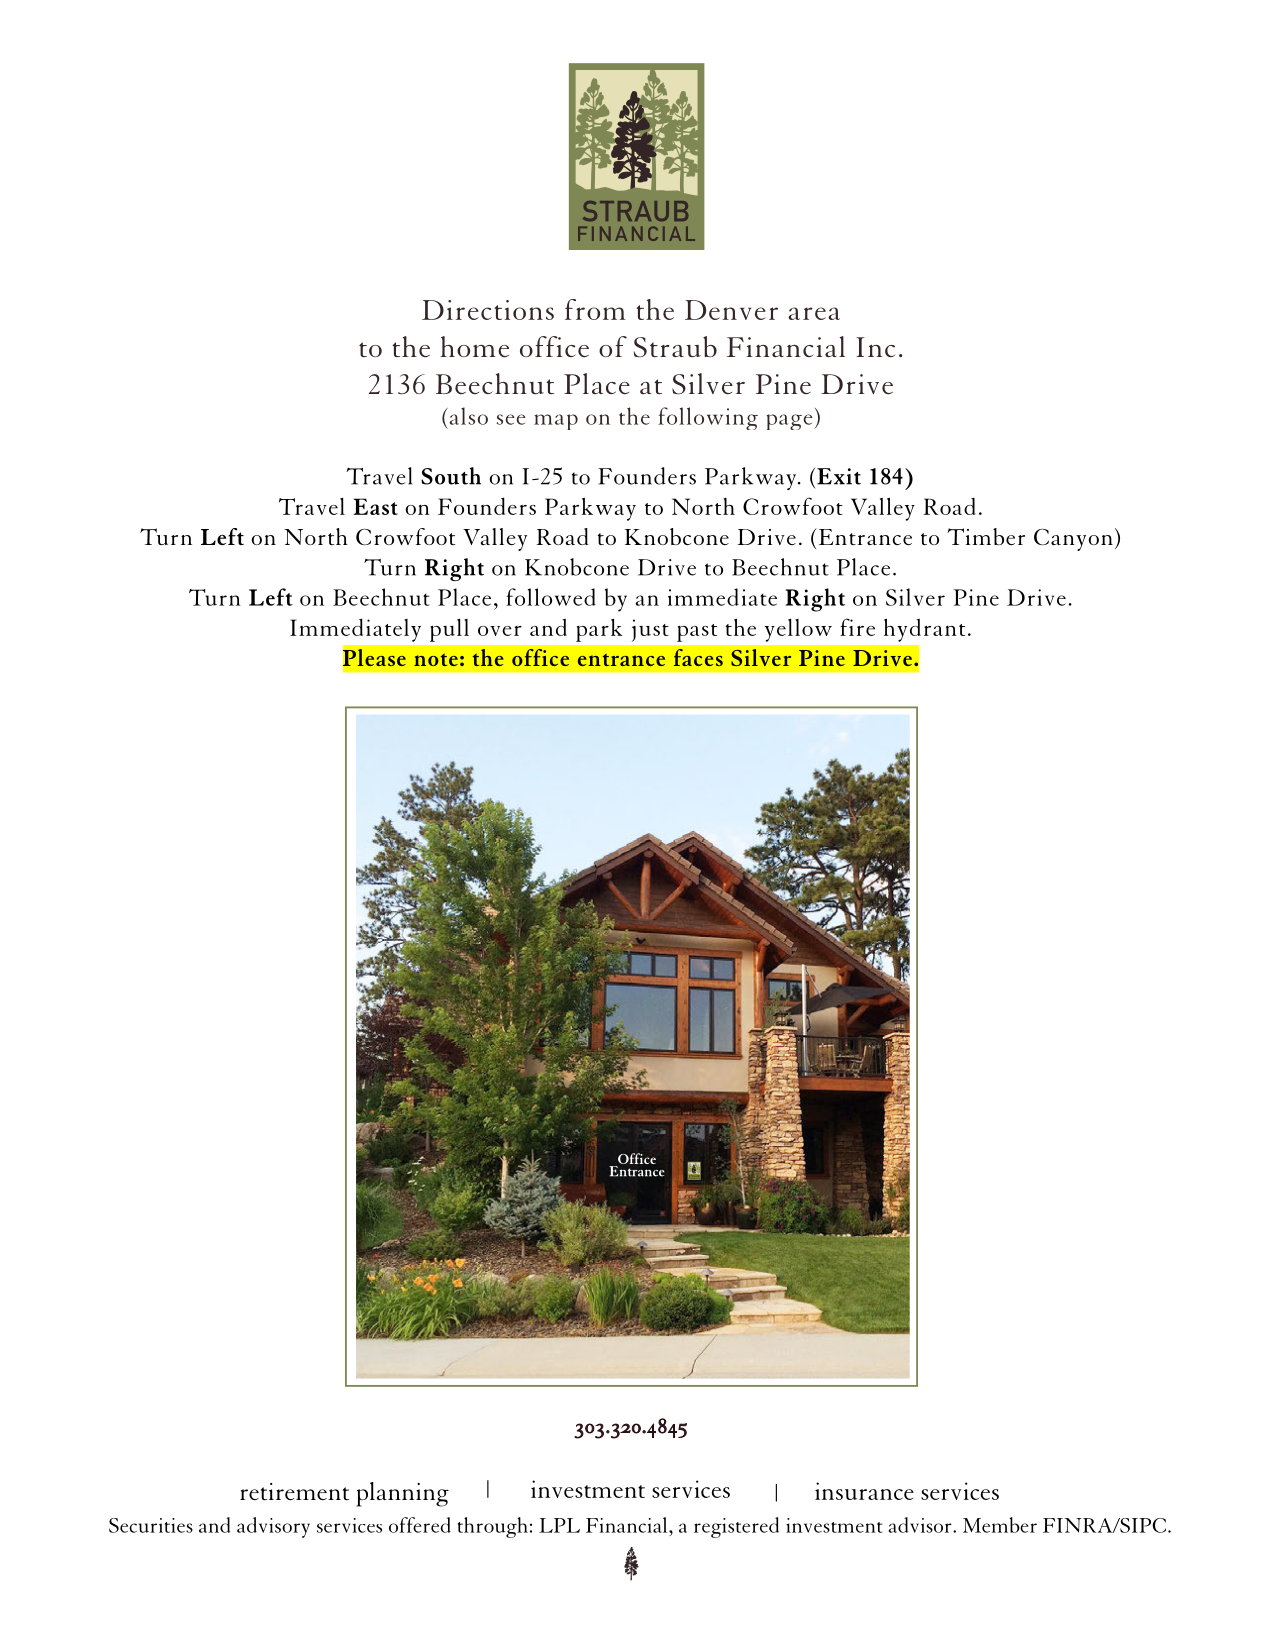 The image size is (1263, 1635). I want to click on over, so click(500, 631).
